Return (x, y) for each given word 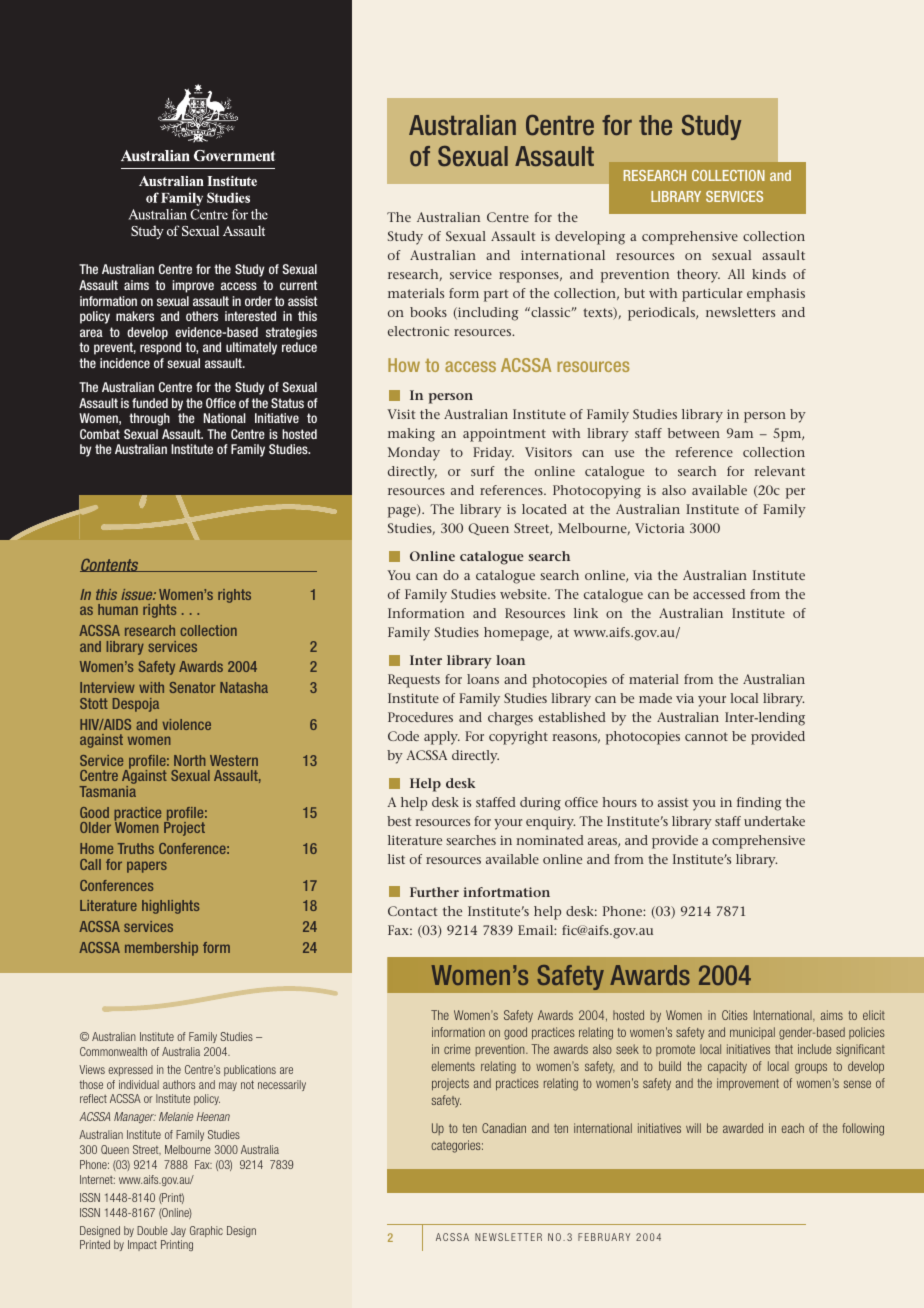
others (202, 316)
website (524, 594)
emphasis (776, 295)
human (118, 609)
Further (434, 892)
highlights (170, 907)
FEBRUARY (604, 1237)
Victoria (660, 528)
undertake (774, 821)
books (428, 312)
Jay (178, 1231)
